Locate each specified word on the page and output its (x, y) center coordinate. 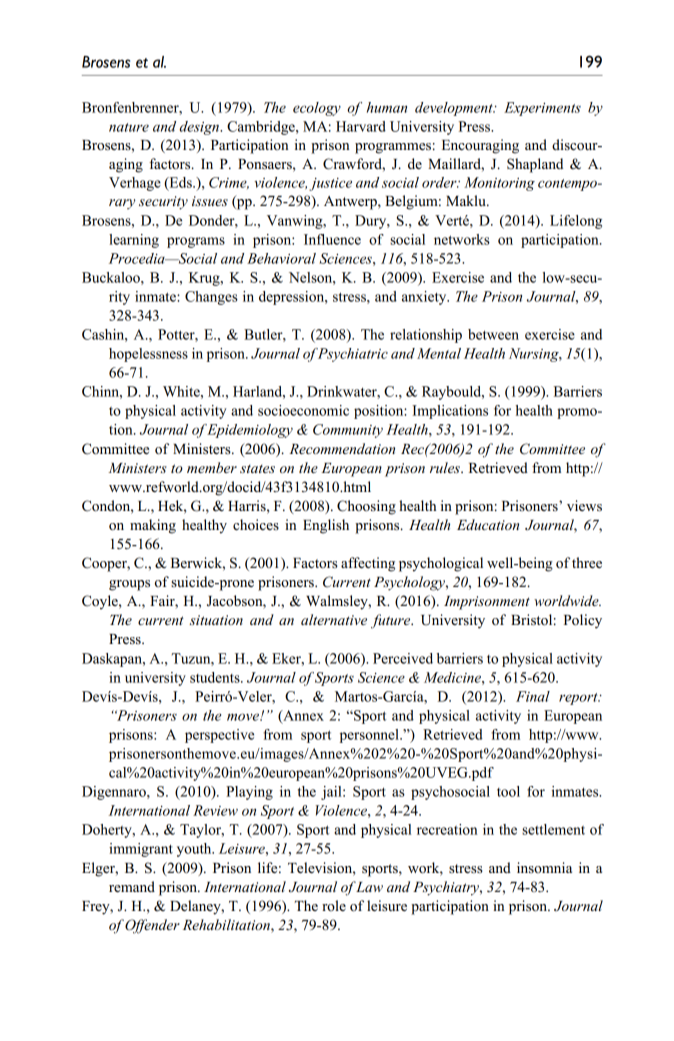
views (584, 506)
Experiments (542, 109)
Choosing (366, 507)
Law (369, 887)
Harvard (361, 126)
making (153, 526)
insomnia (544, 867)
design (200, 128)
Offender (152, 926)
